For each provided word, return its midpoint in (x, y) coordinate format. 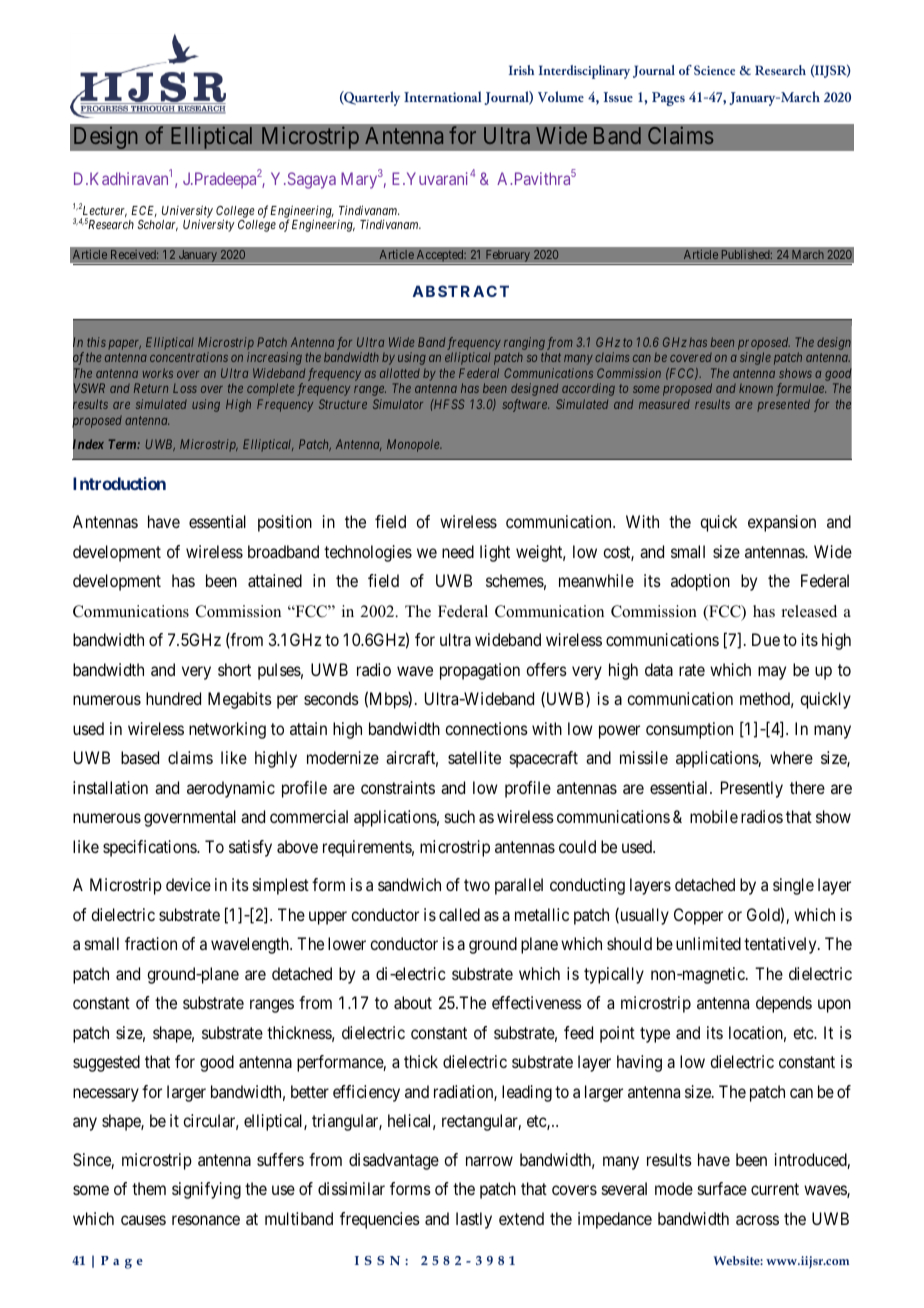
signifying (206, 1190)
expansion (782, 523)
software (525, 405)
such (460, 816)
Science (714, 70)
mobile (714, 816)
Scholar (157, 225)
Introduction (119, 483)
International (442, 96)
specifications (150, 848)
